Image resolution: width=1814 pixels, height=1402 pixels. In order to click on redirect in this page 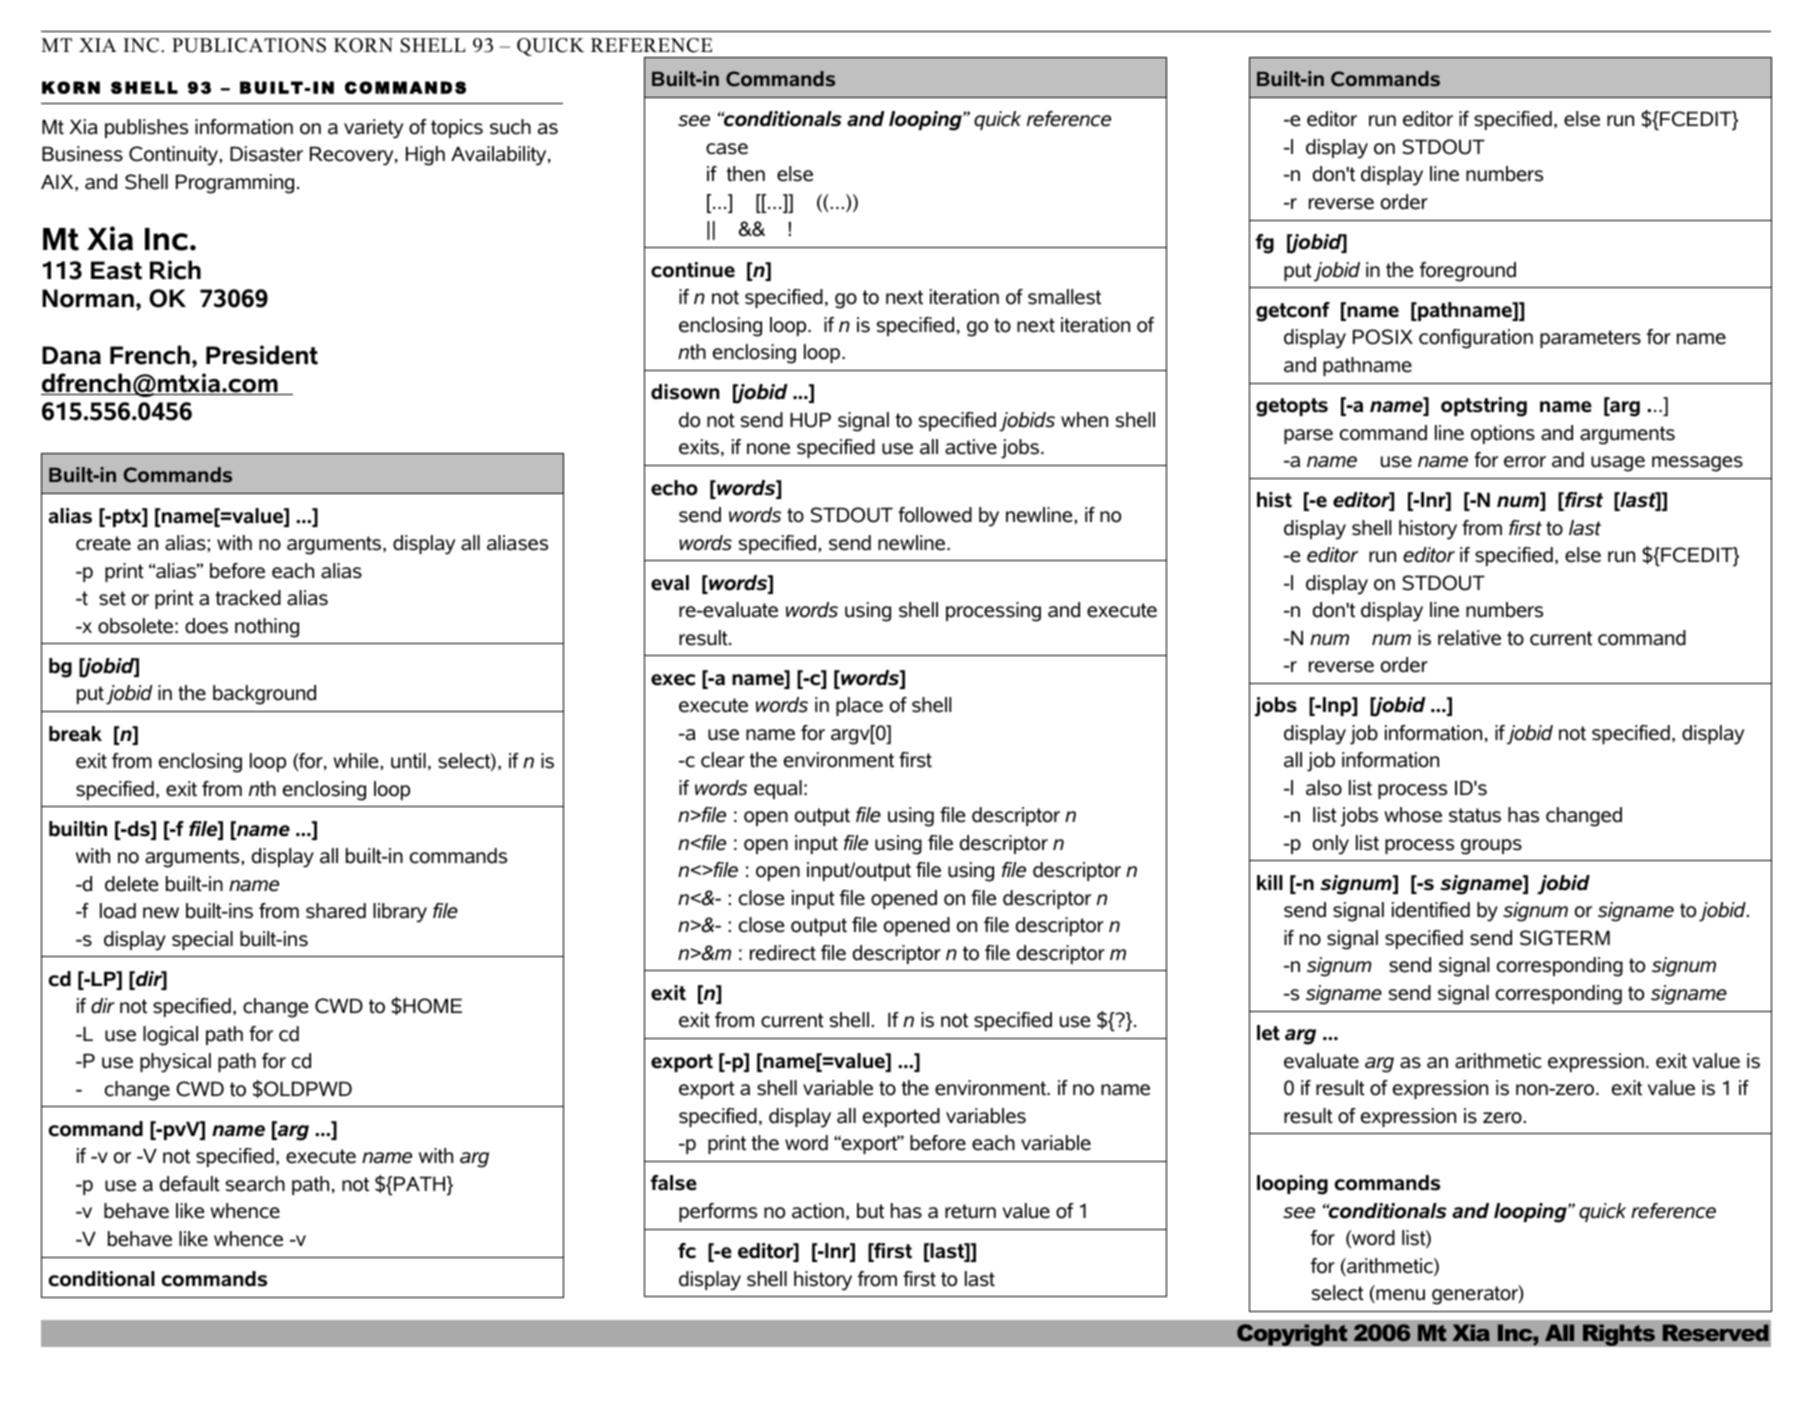, I will do `click(783, 953)`.
